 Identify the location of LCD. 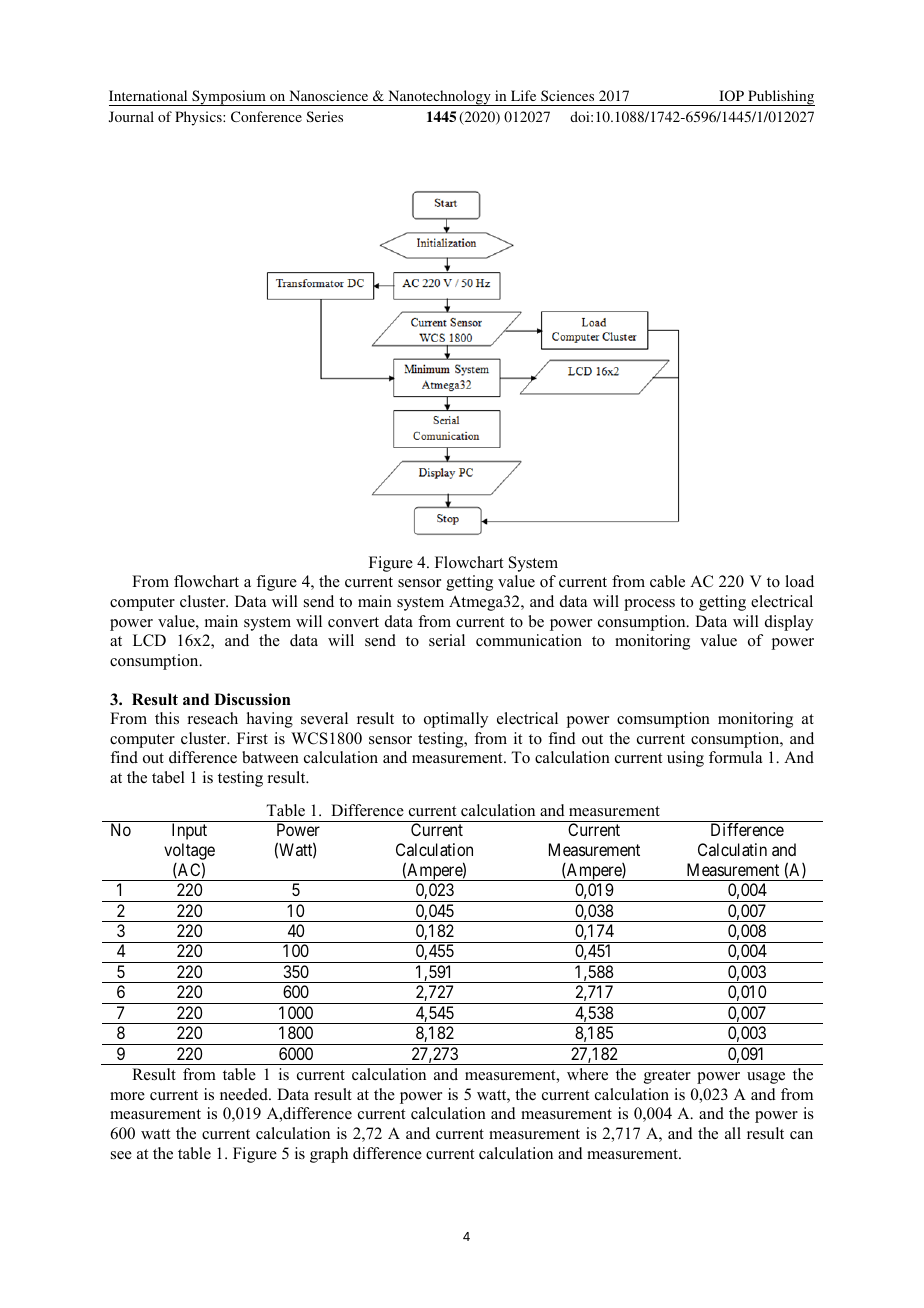
(149, 640).
